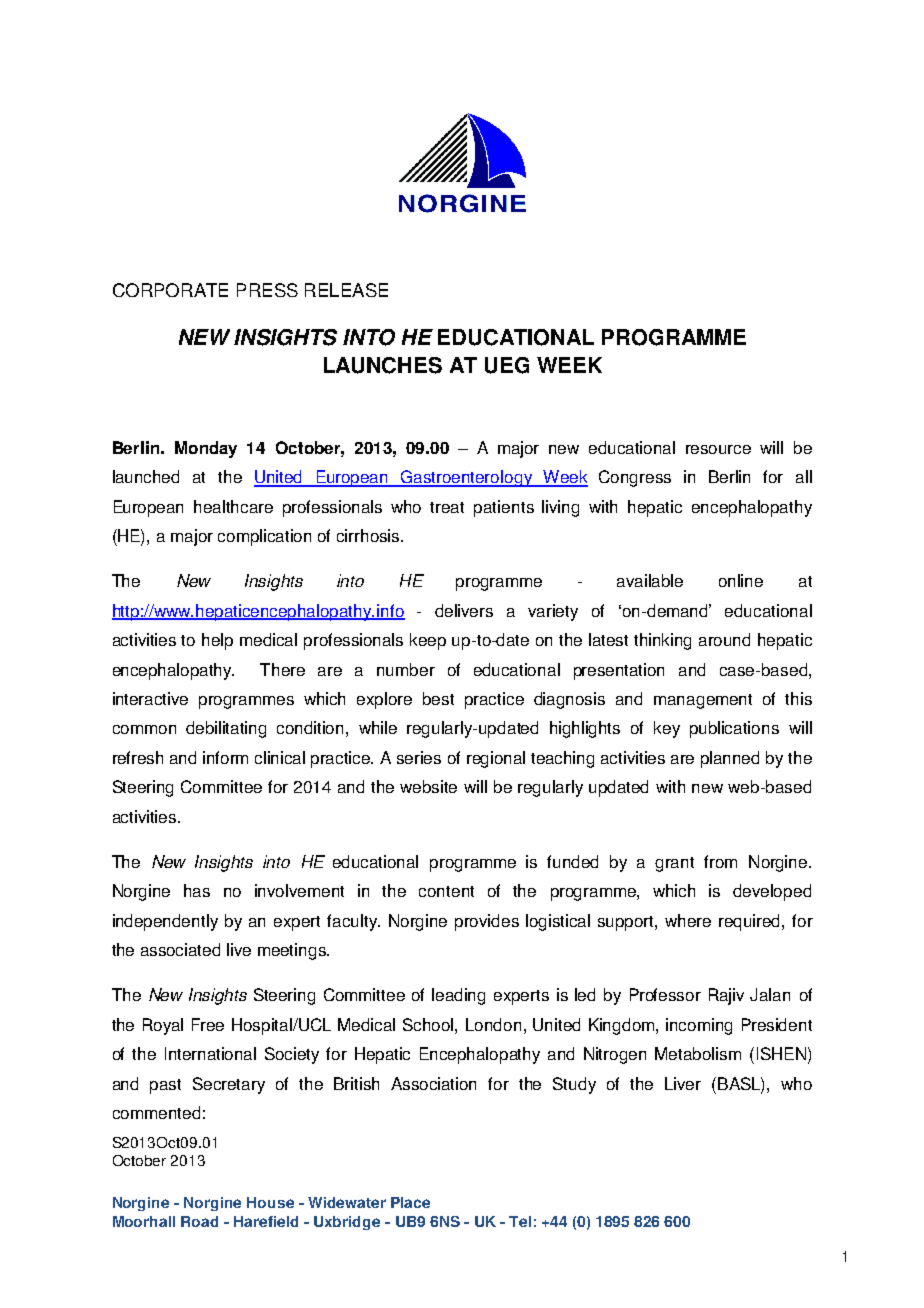  I want to click on LAUNCHES, so click(383, 365).
